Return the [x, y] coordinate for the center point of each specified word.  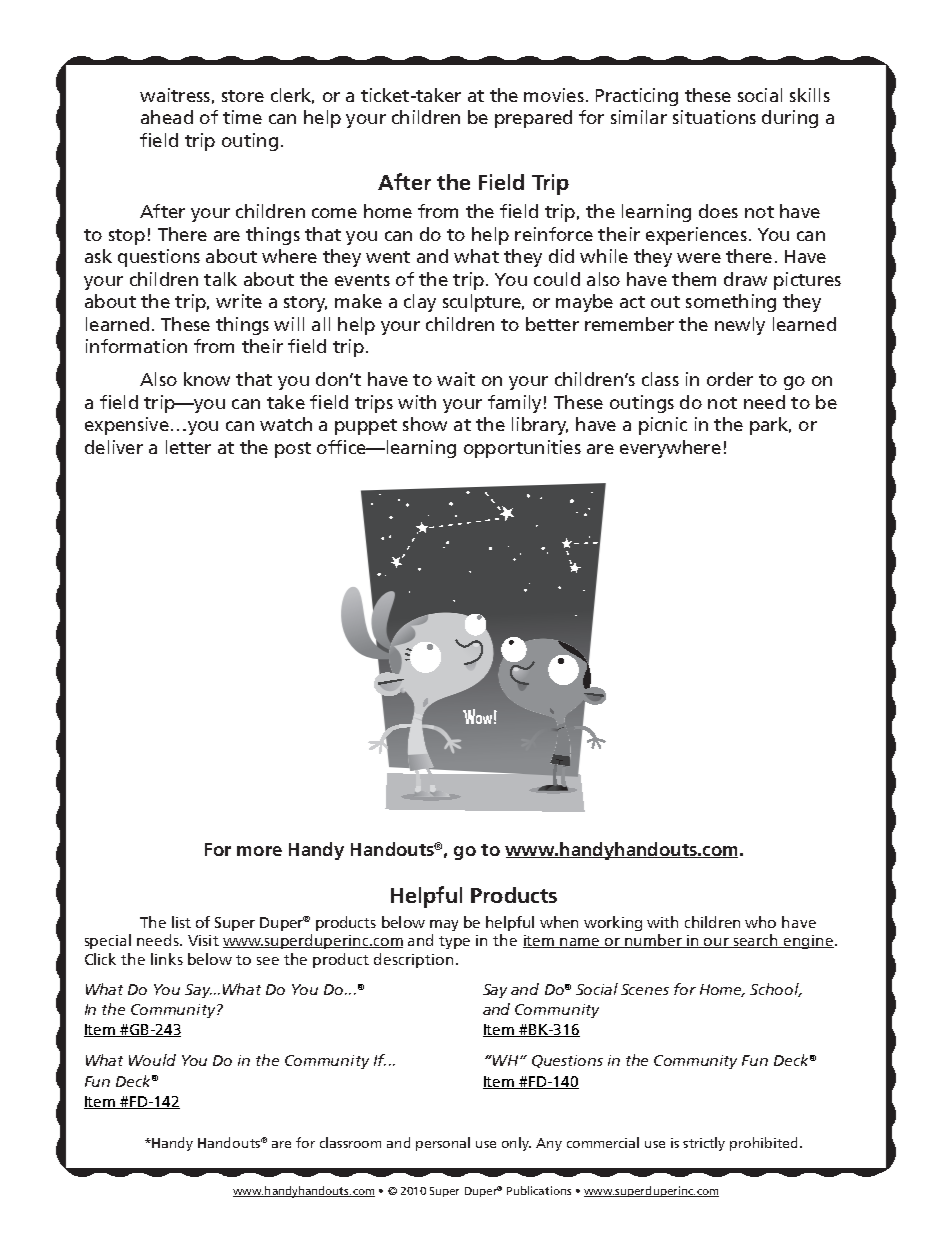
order [730, 379]
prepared [533, 119]
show [425, 424]
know [207, 379]
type [454, 942]
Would [152, 1060]
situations [714, 117]
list [181, 922]
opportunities [522, 449]
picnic [663, 426]
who [760, 922]
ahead [167, 117]
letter [188, 447]
